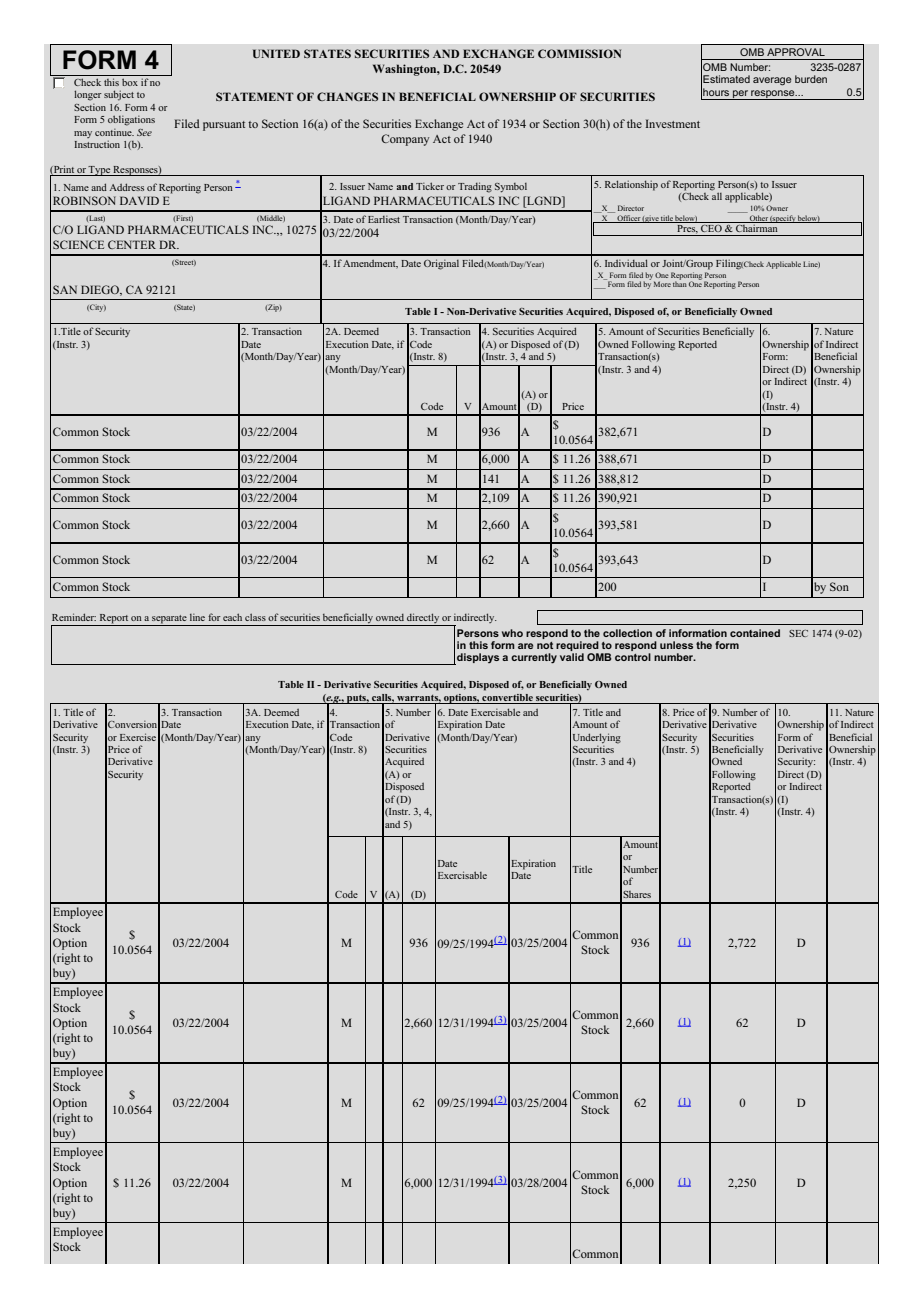  What do you see at coordinates (772, 81) in the screenshot?
I see `average` at bounding box center [772, 81].
